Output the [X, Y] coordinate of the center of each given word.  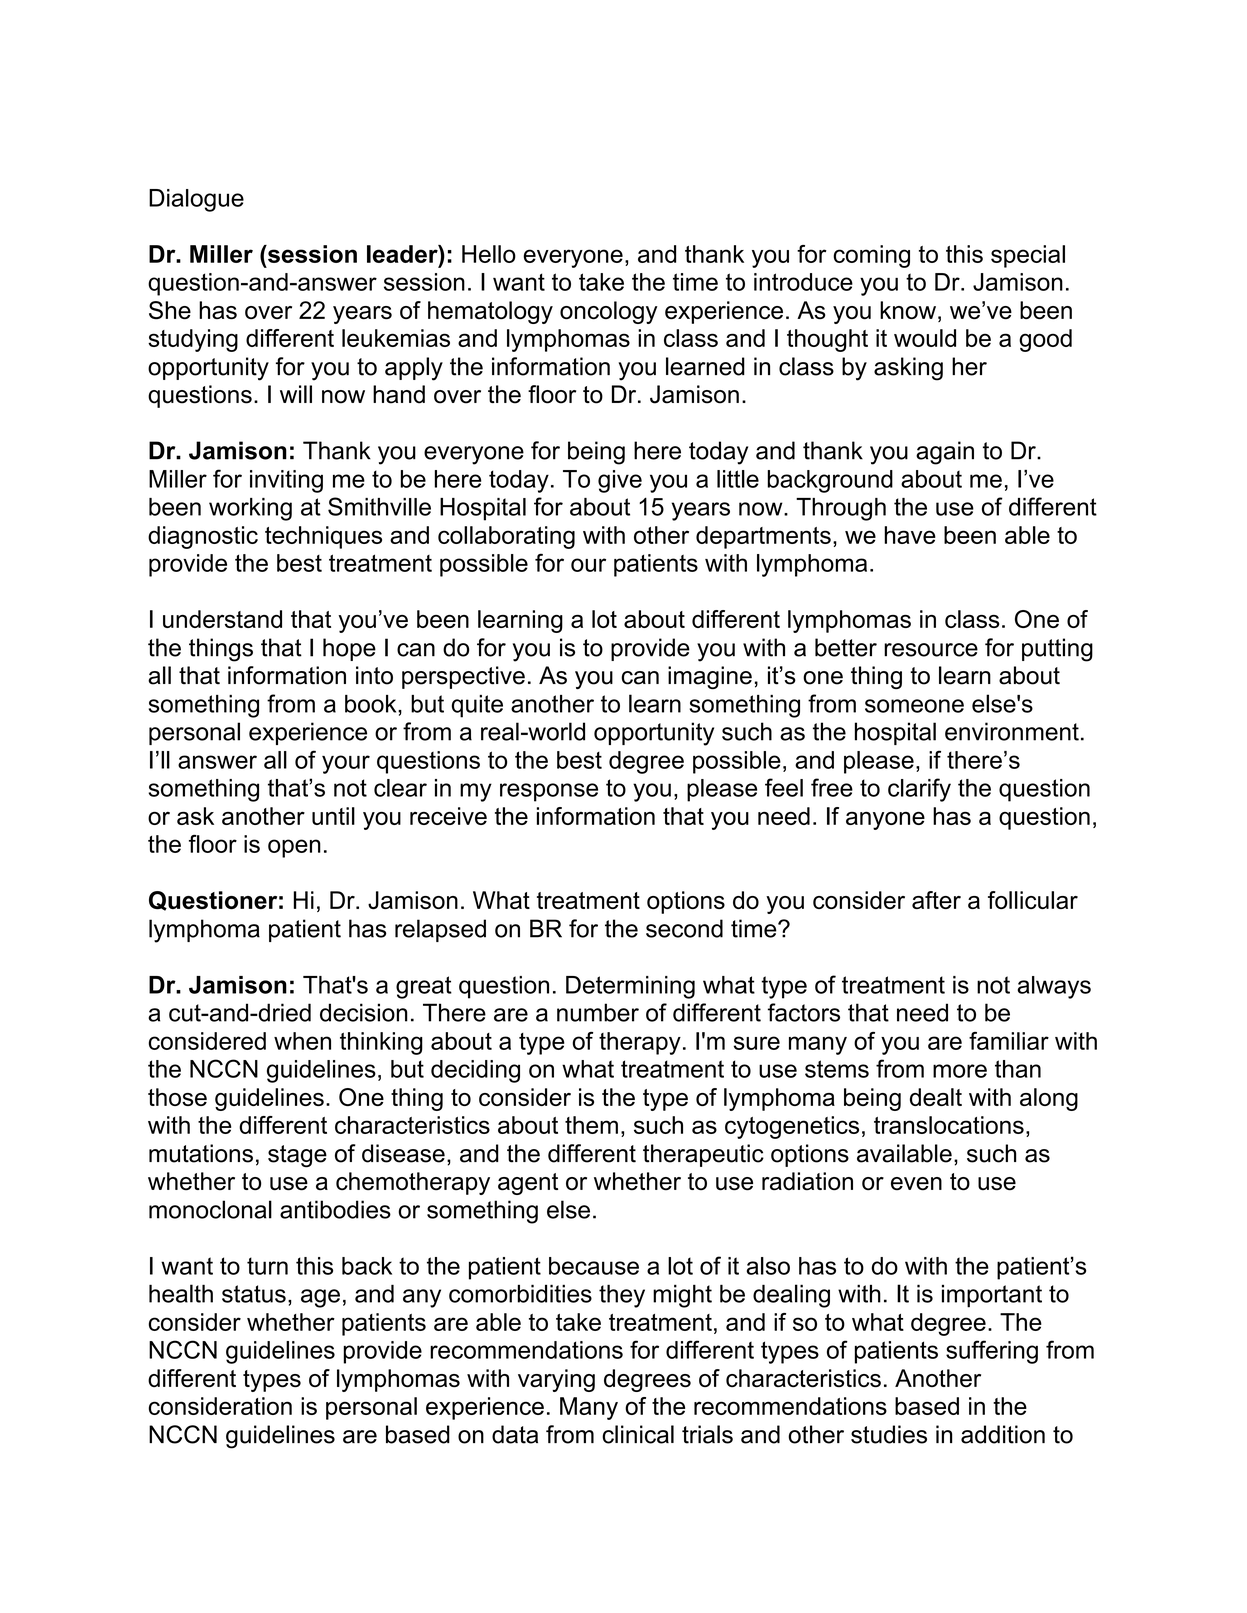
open [294, 848]
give [620, 481]
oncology [609, 312]
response [549, 792]
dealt [936, 1097]
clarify [919, 790]
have [910, 535]
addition [1003, 1434]
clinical [638, 1434]
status [254, 1294]
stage [297, 1156]
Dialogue [196, 200]
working [250, 509]
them [591, 1125]
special [1028, 256]
